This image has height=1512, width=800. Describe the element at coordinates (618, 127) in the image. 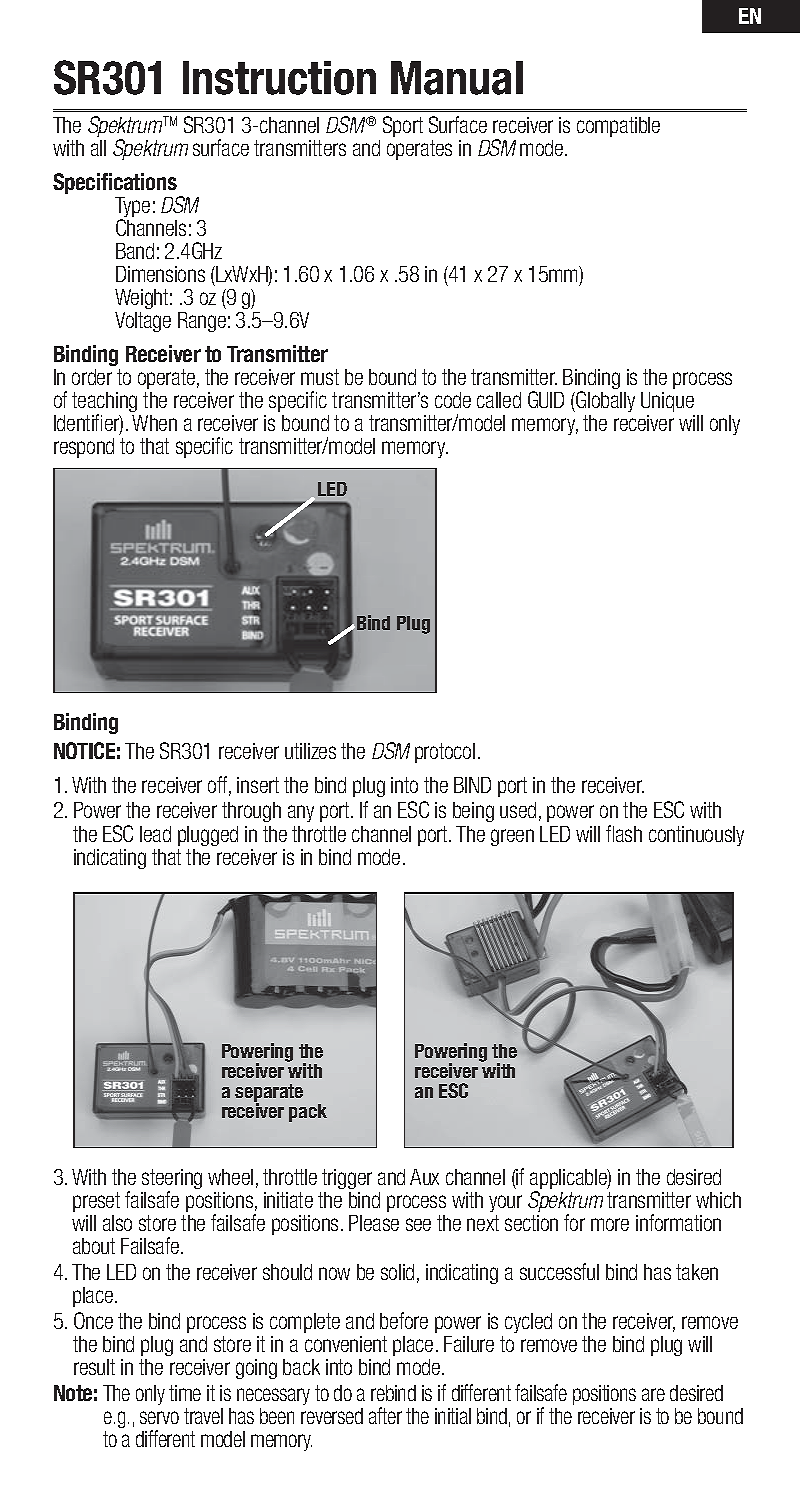

I see `compatible` at that location.
